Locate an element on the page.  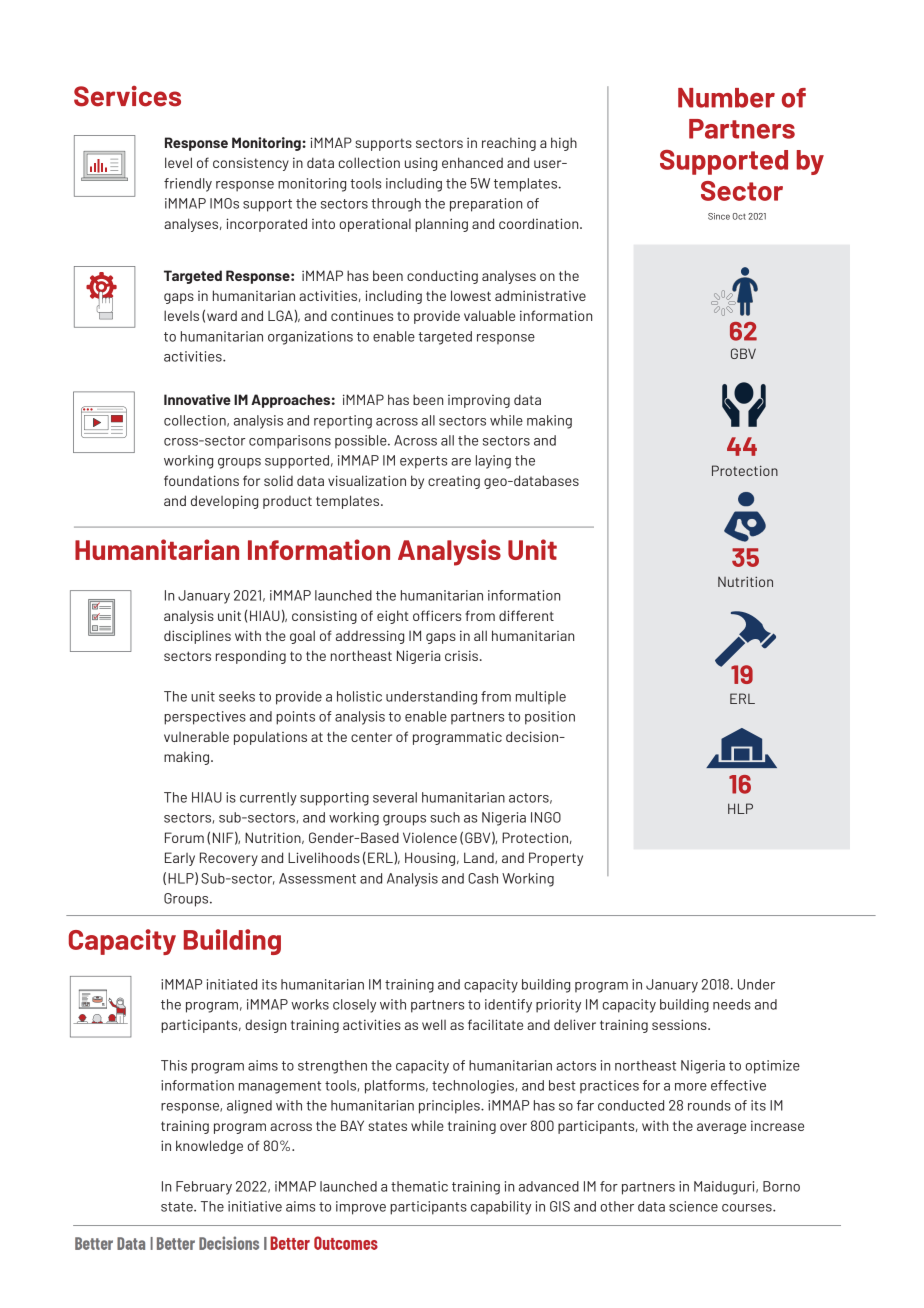
enhanced is located at coordinates (472, 162).
